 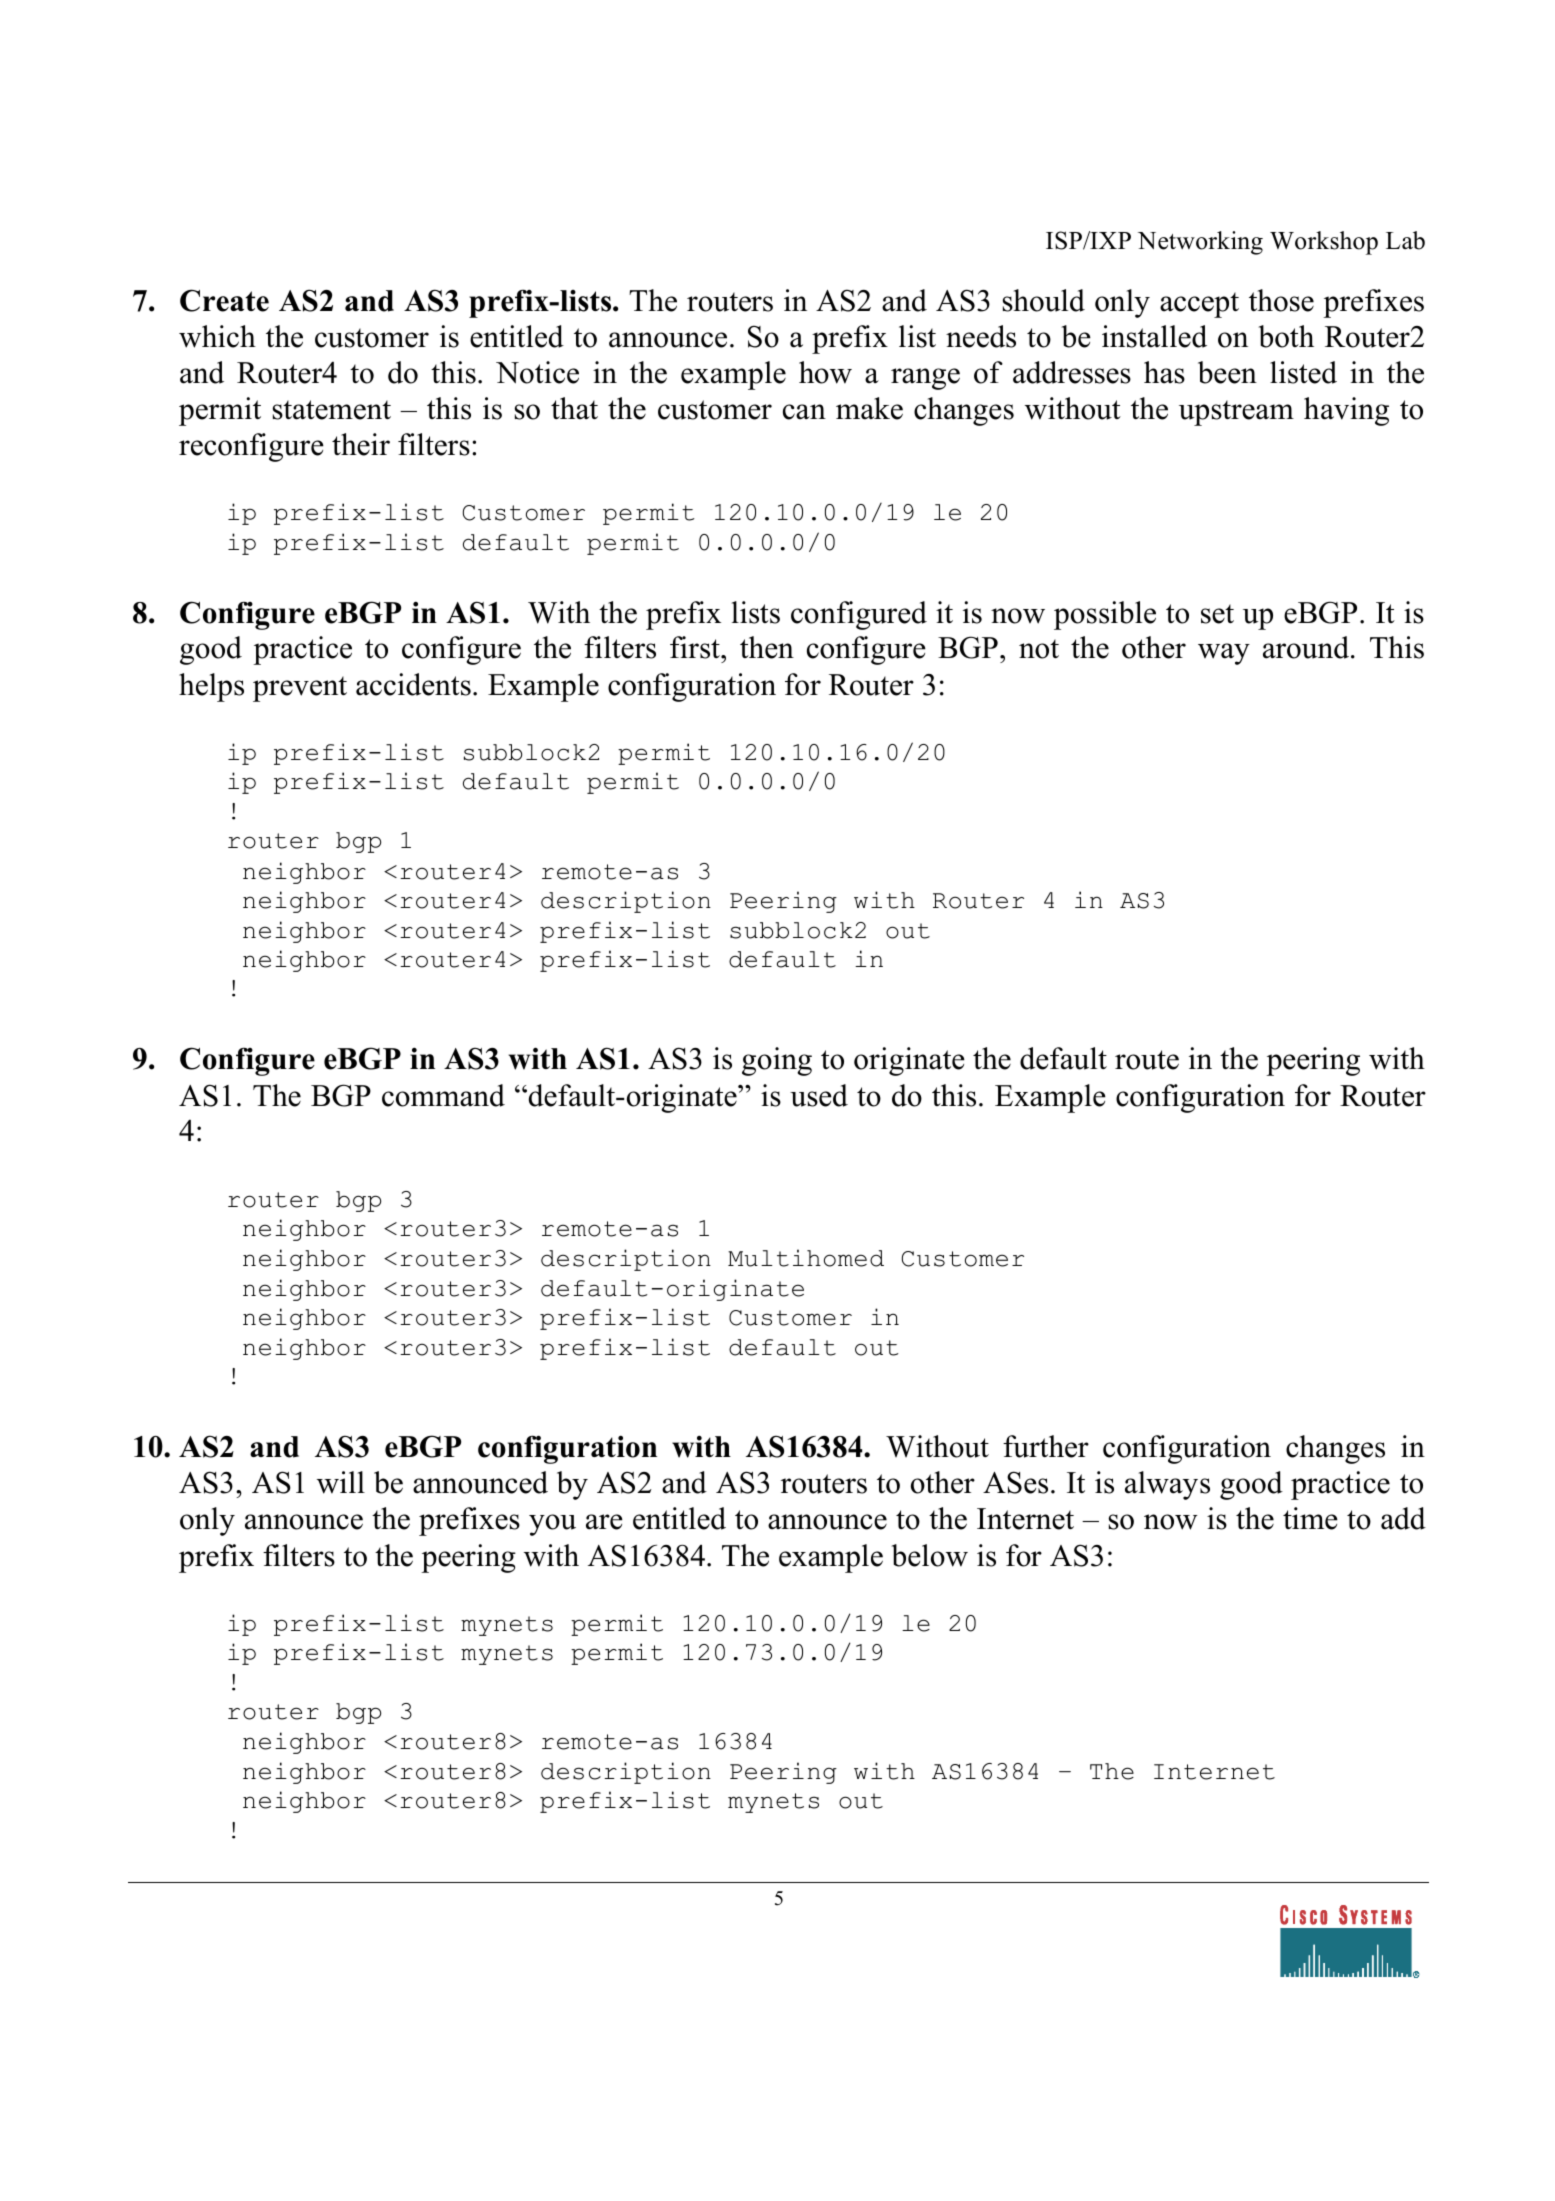 I want to click on Create, so click(x=224, y=300).
